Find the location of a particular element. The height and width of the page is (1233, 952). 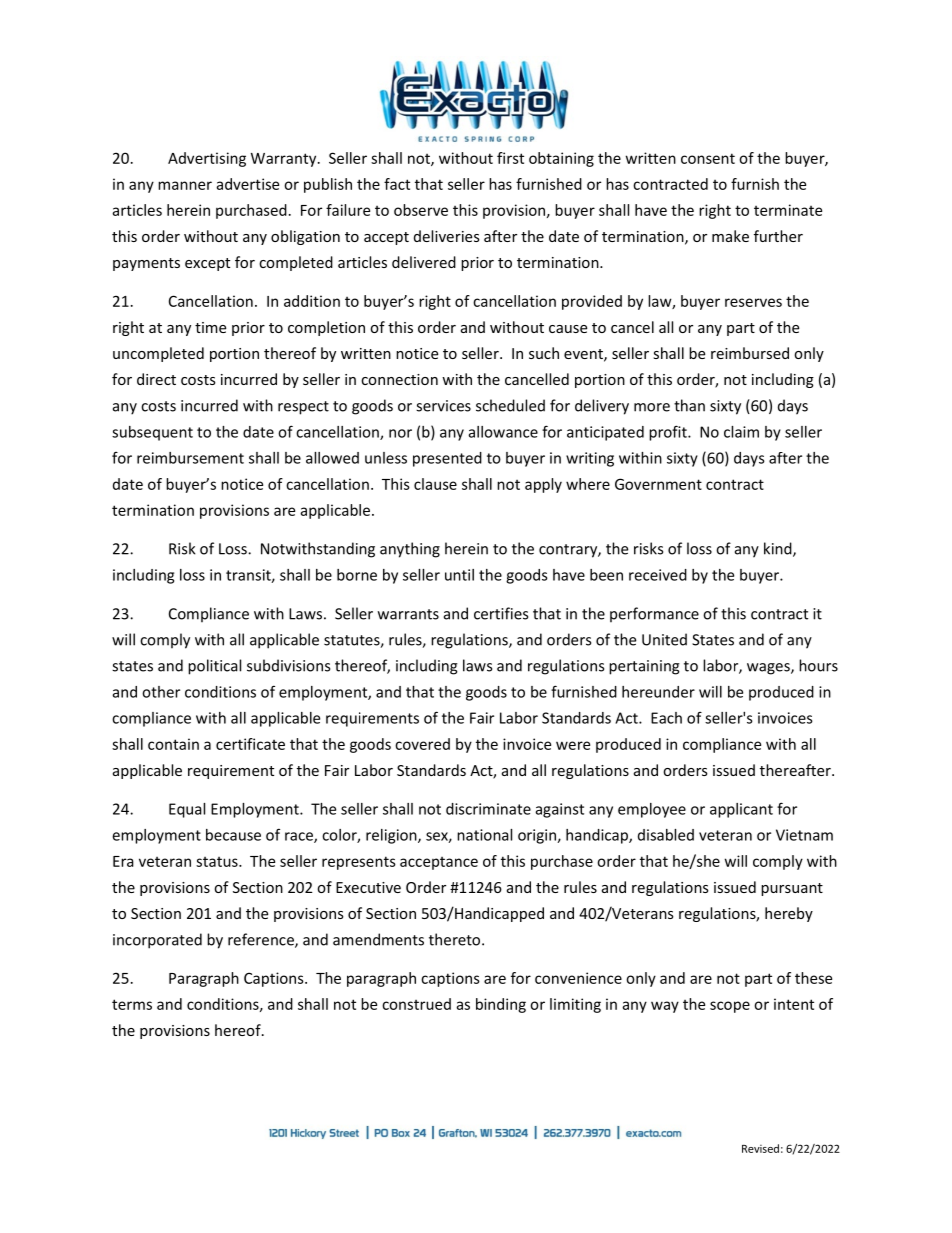

consent is located at coordinates (708, 158).
